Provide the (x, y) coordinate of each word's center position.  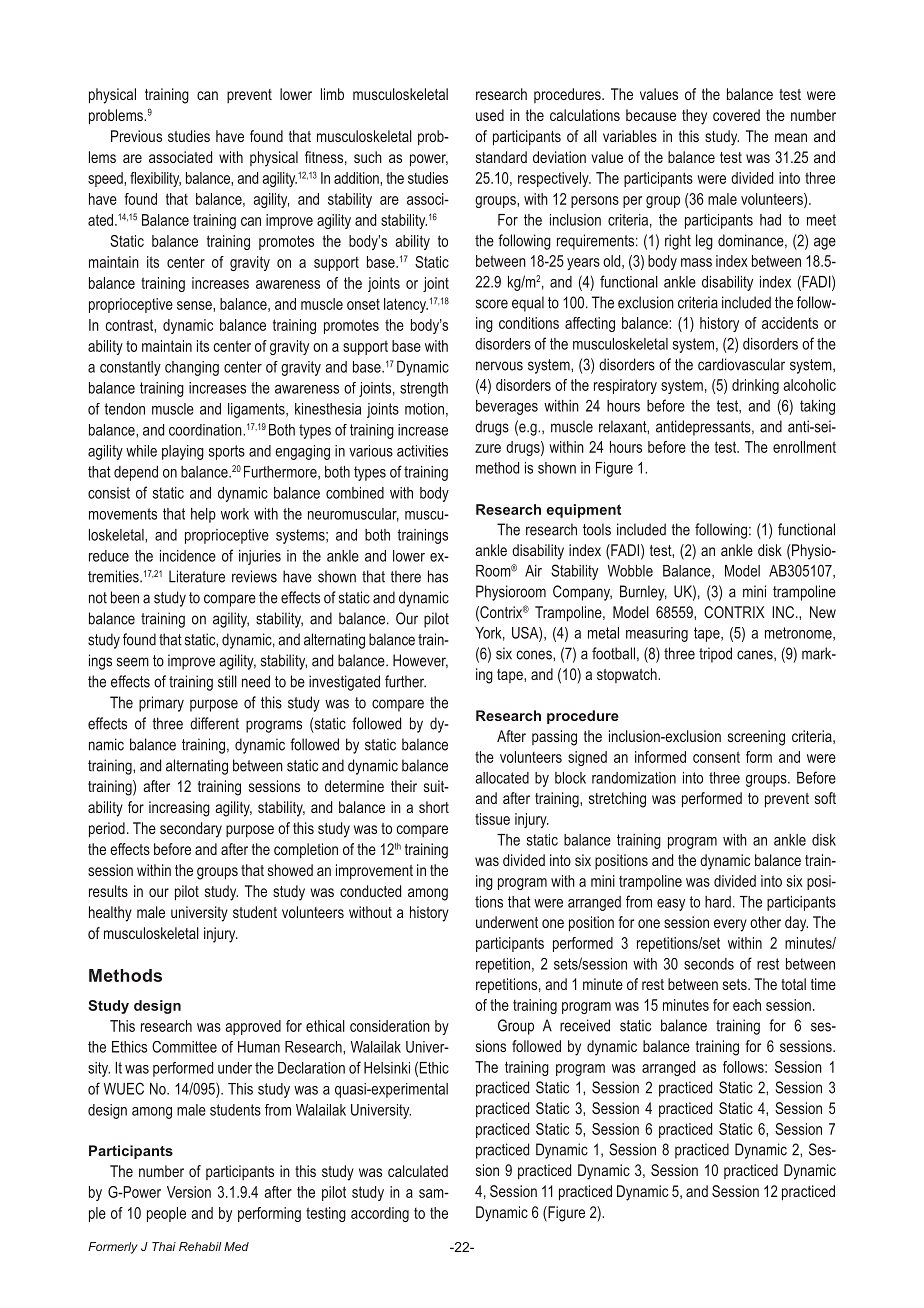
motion (424, 409)
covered (736, 115)
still (227, 681)
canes (756, 655)
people (166, 1214)
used (490, 115)
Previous (136, 136)
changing (192, 368)
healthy (110, 914)
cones (535, 655)
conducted (370, 891)
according (380, 1214)
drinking (755, 386)
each (747, 1005)
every (730, 925)
